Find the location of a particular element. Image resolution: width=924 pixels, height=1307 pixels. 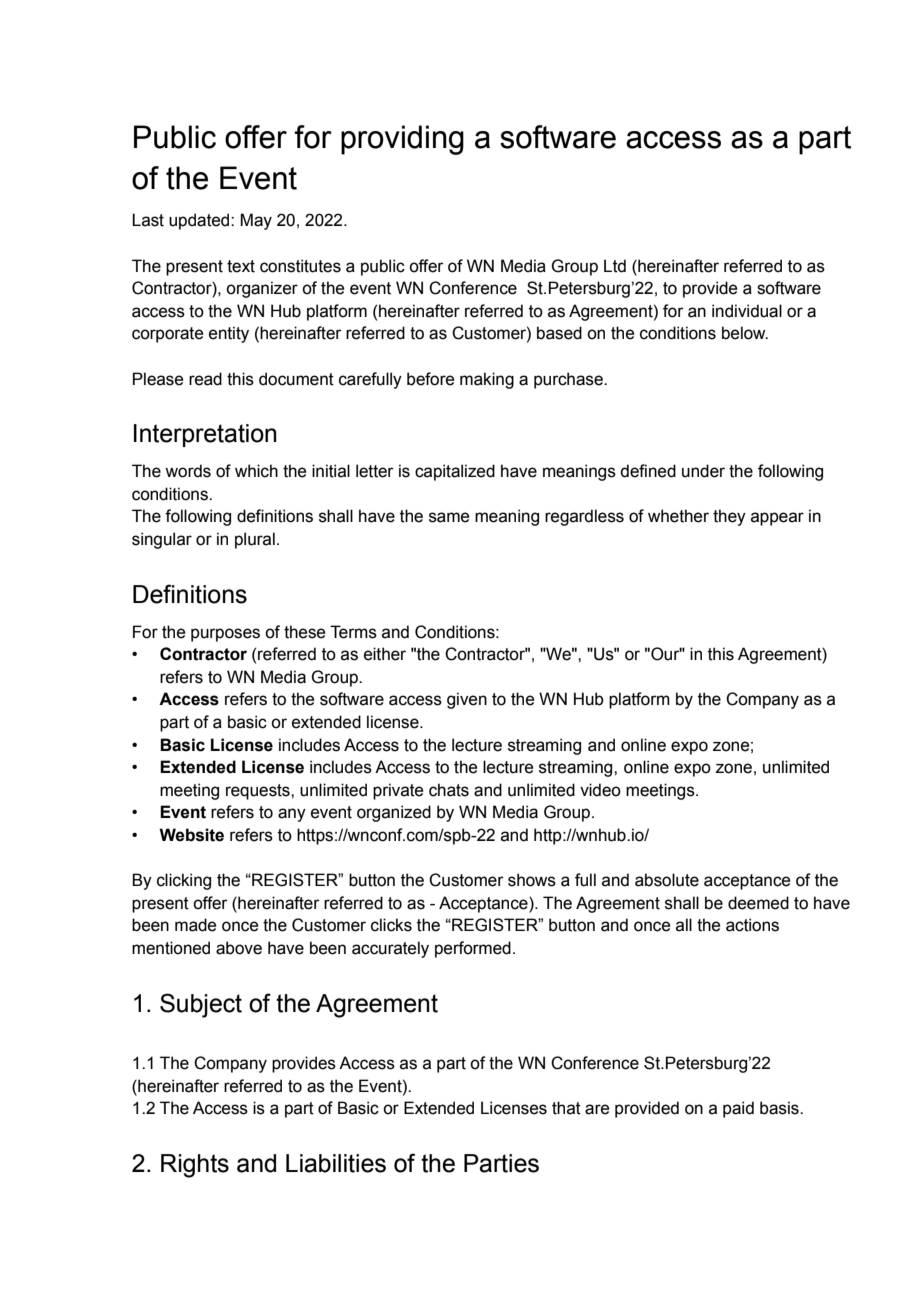

updated is located at coordinates (200, 221).
